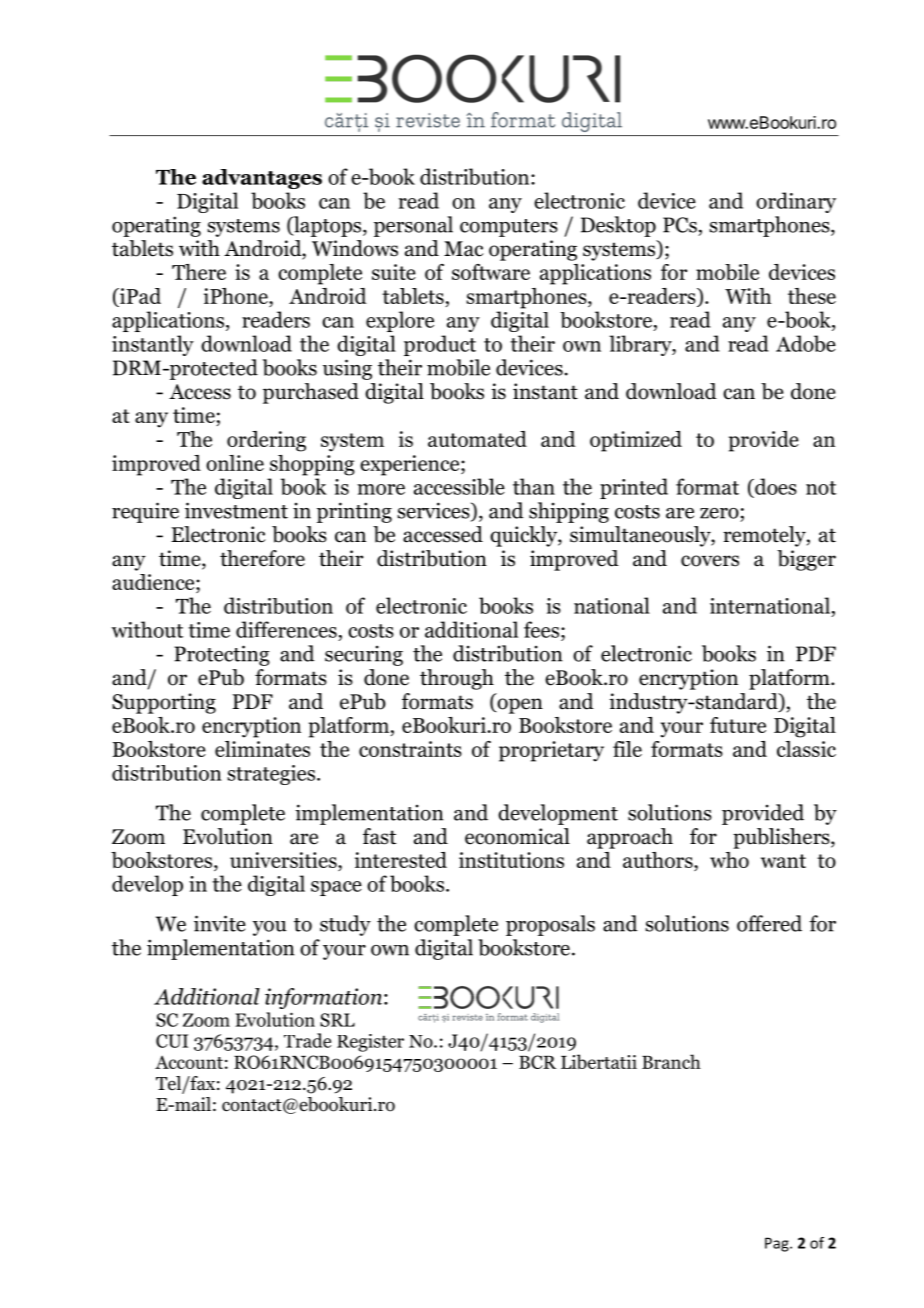 Image resolution: width=924 pixels, height=1308 pixels. What do you see at coordinates (262, 179) in the screenshot?
I see `advantages` at bounding box center [262, 179].
